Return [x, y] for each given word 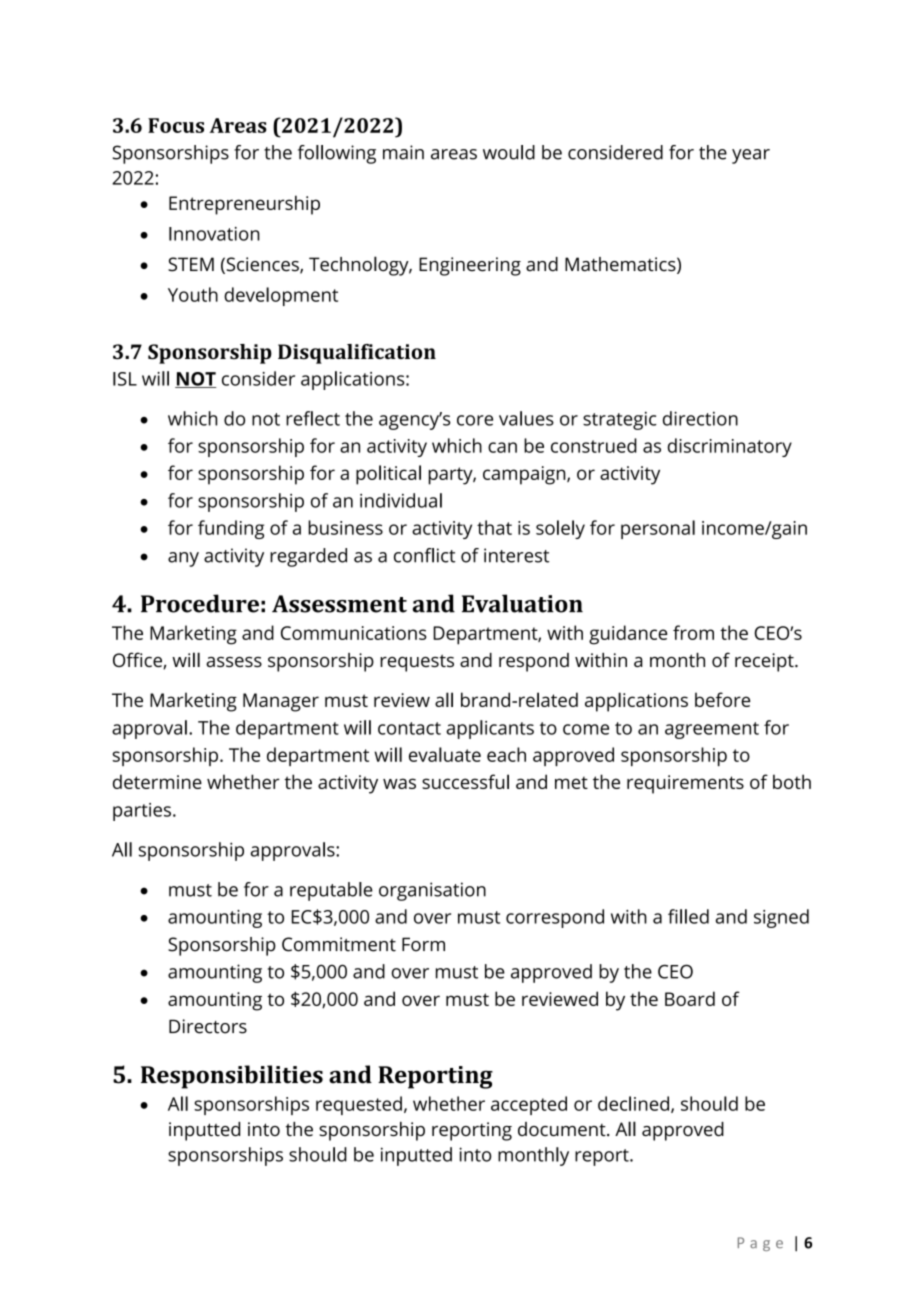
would [509, 152]
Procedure [200, 603]
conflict [424, 555]
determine [157, 781]
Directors [208, 1026]
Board [690, 998]
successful [465, 781]
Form [423, 944]
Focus [176, 125]
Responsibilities [232, 1077]
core [475, 420]
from [693, 632]
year [751, 156]
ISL [125, 379]
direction [700, 418]
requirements [685, 784]
